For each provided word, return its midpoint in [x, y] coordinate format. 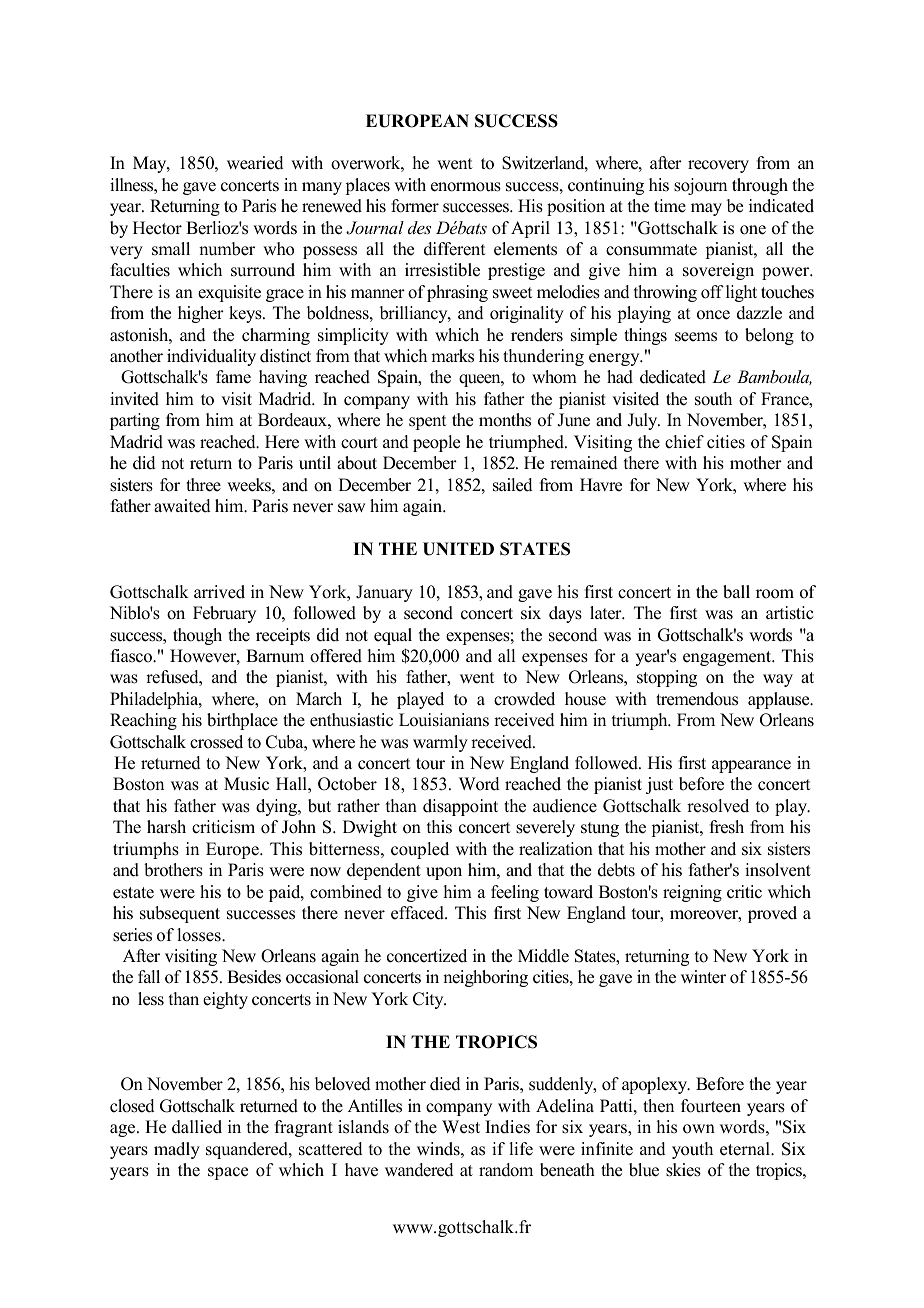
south [713, 399]
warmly [440, 743]
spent [427, 422]
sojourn [700, 186]
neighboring [485, 978]
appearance [751, 766]
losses [200, 935]
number [227, 249]
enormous [466, 187]
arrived [219, 592]
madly [177, 1150]
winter [703, 977]
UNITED [458, 549]
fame [233, 377]
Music [246, 784]
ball [736, 592]
